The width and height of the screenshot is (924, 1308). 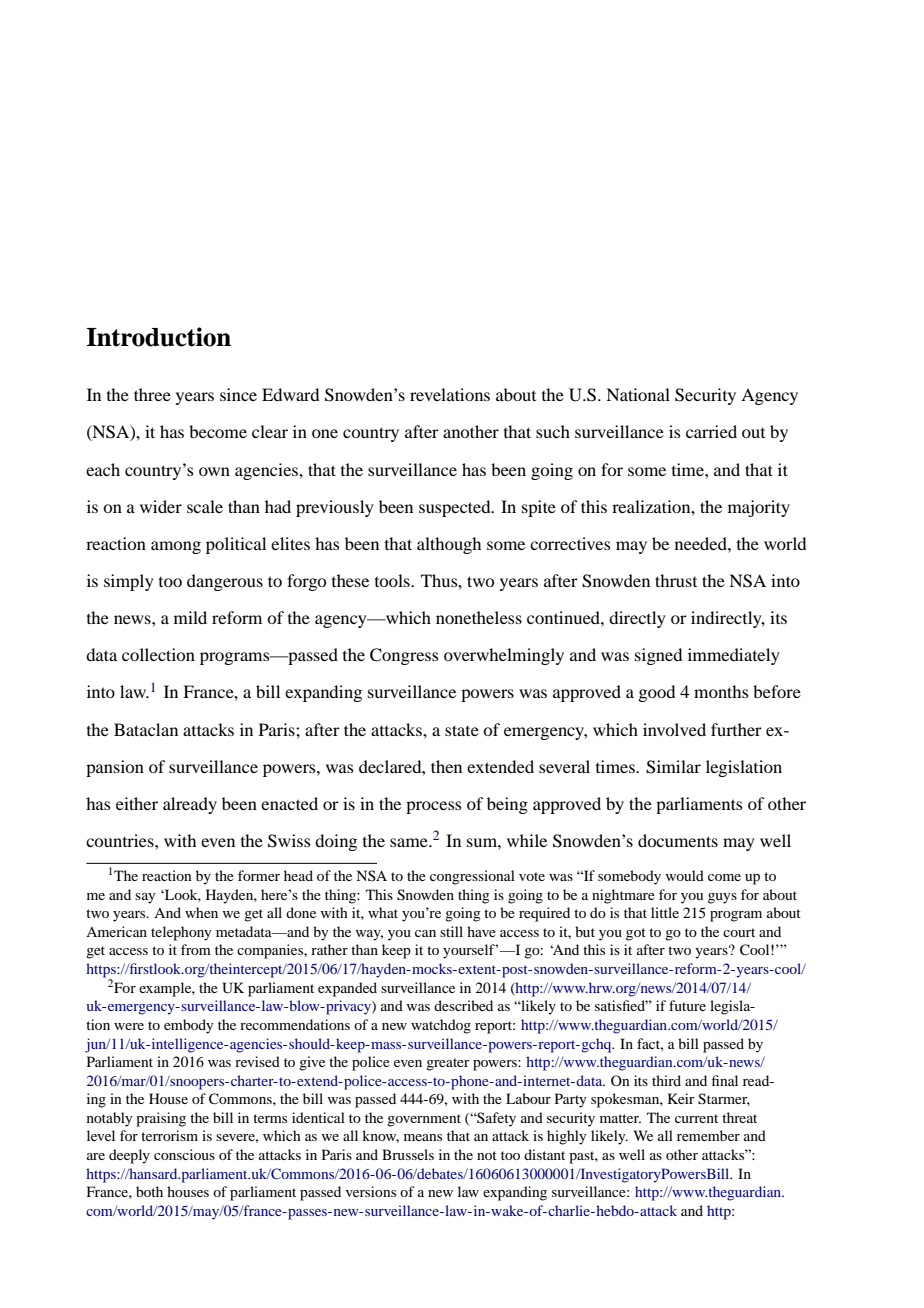 I want to click on what, so click(x=383, y=912).
